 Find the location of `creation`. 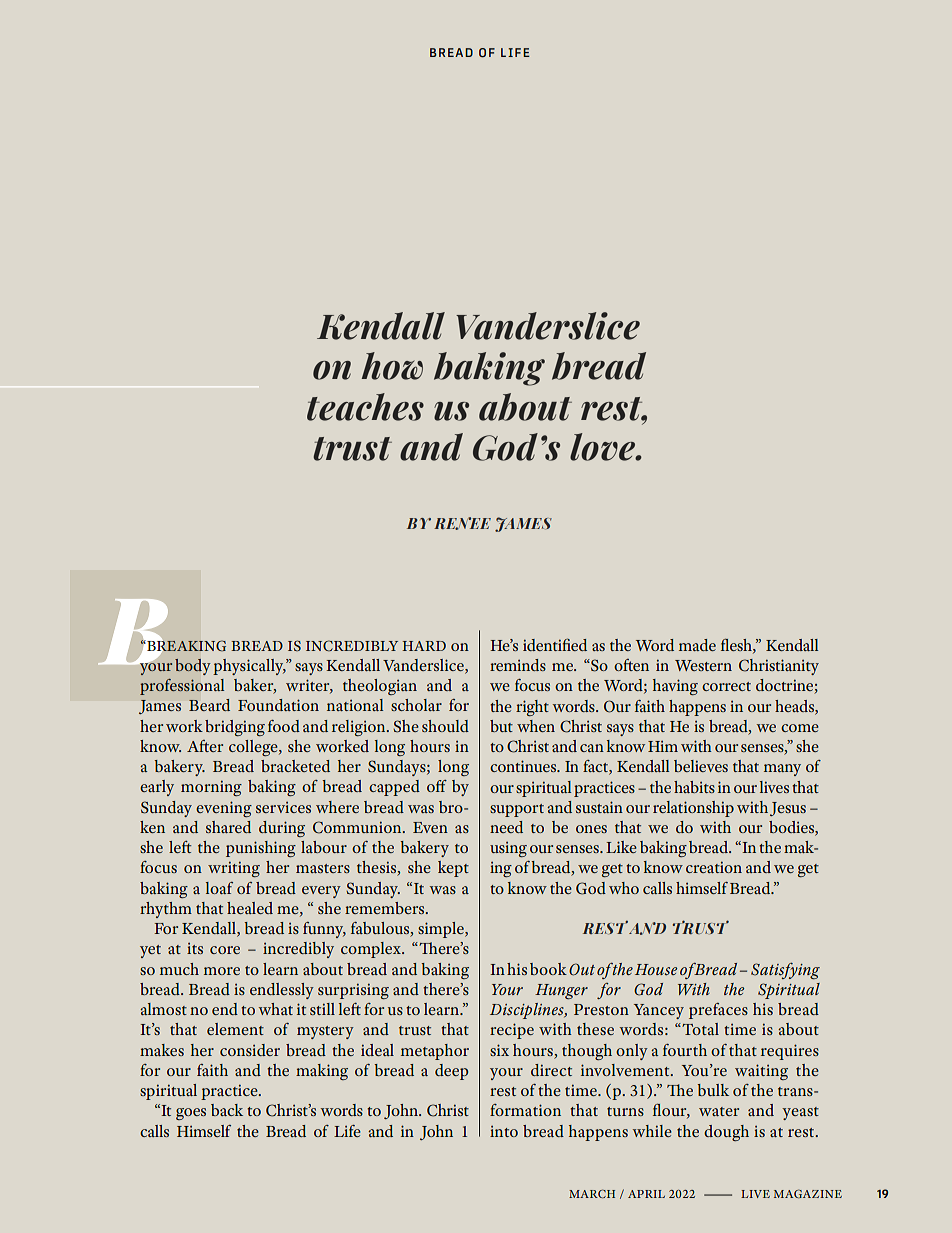

creation is located at coordinates (714, 867).
